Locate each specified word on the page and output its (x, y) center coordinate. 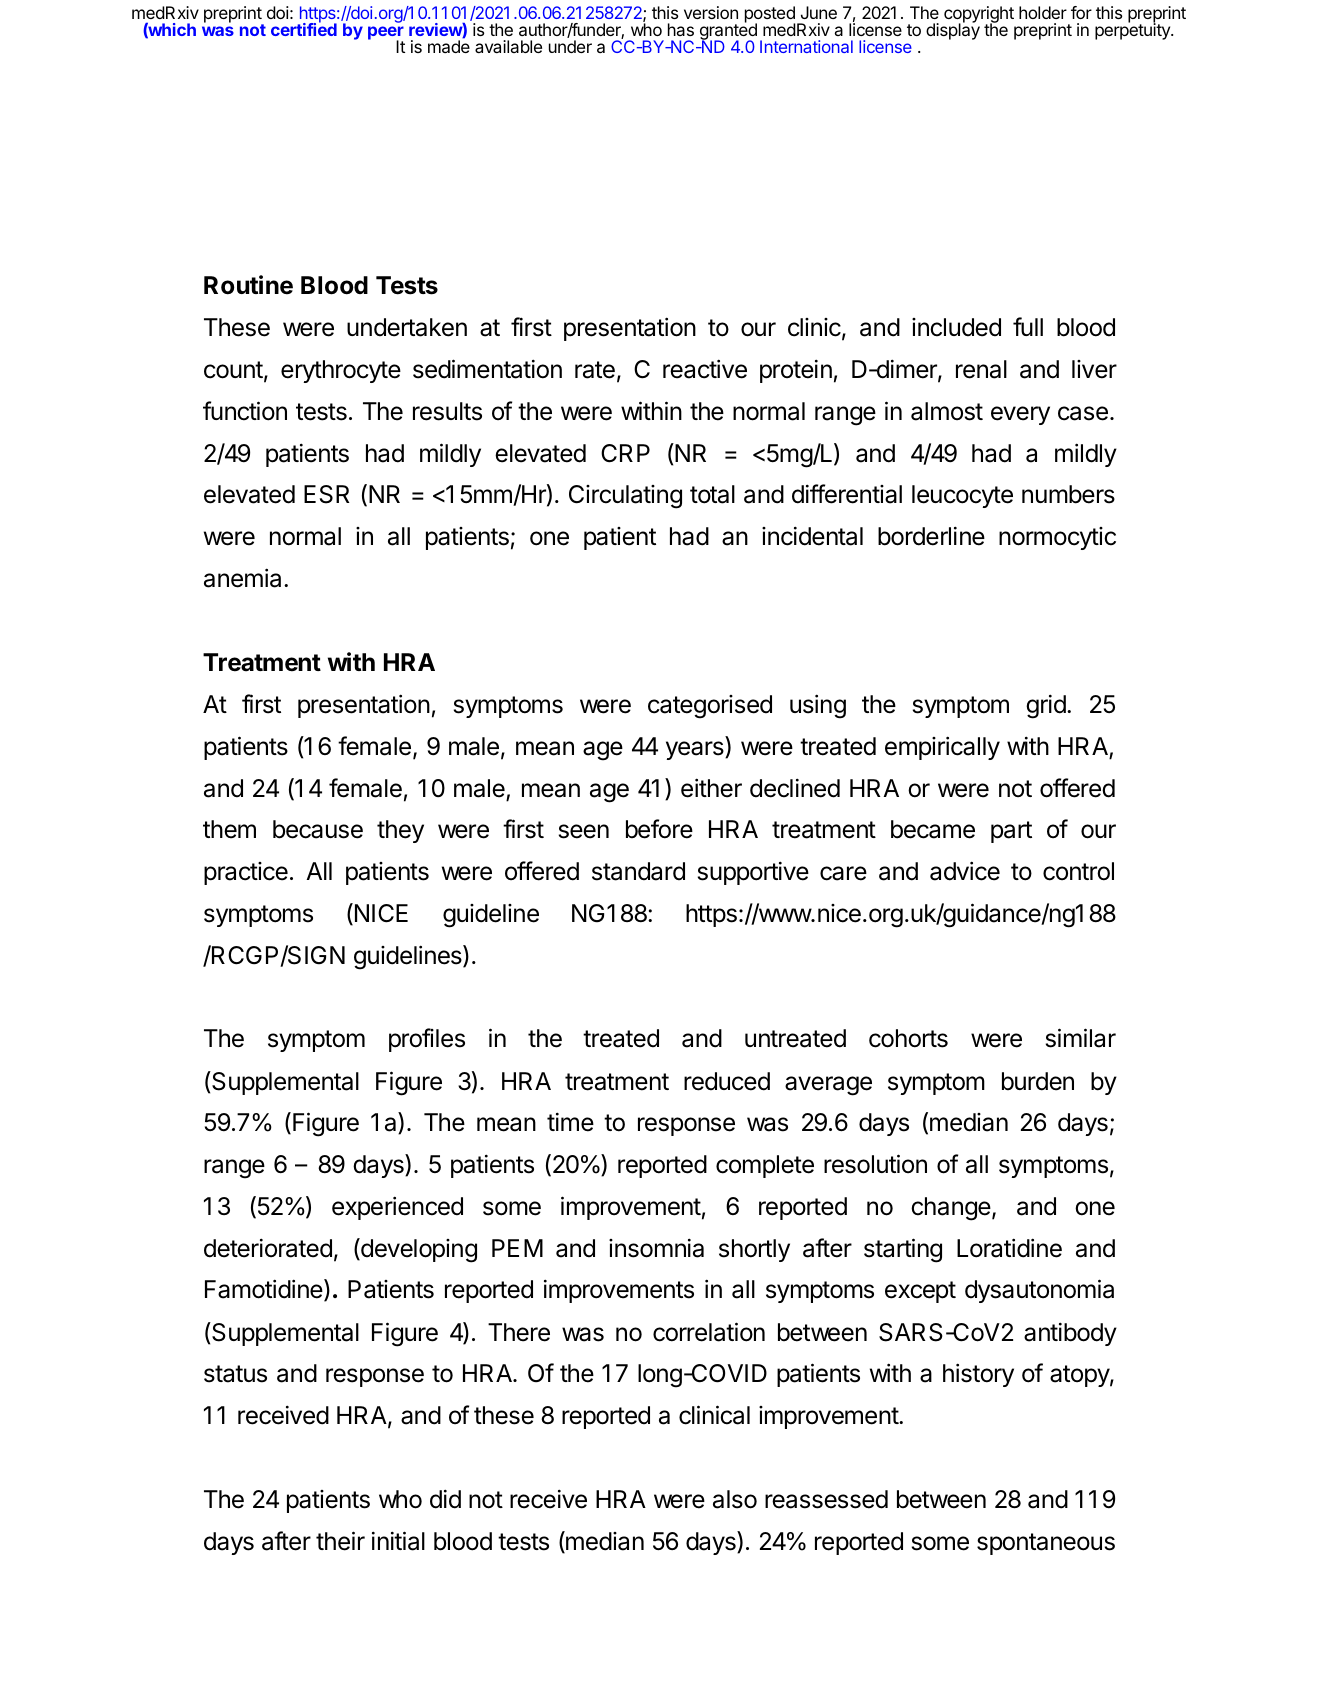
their (340, 1541)
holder (1043, 12)
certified (304, 29)
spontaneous (1046, 1544)
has (681, 29)
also (735, 1499)
